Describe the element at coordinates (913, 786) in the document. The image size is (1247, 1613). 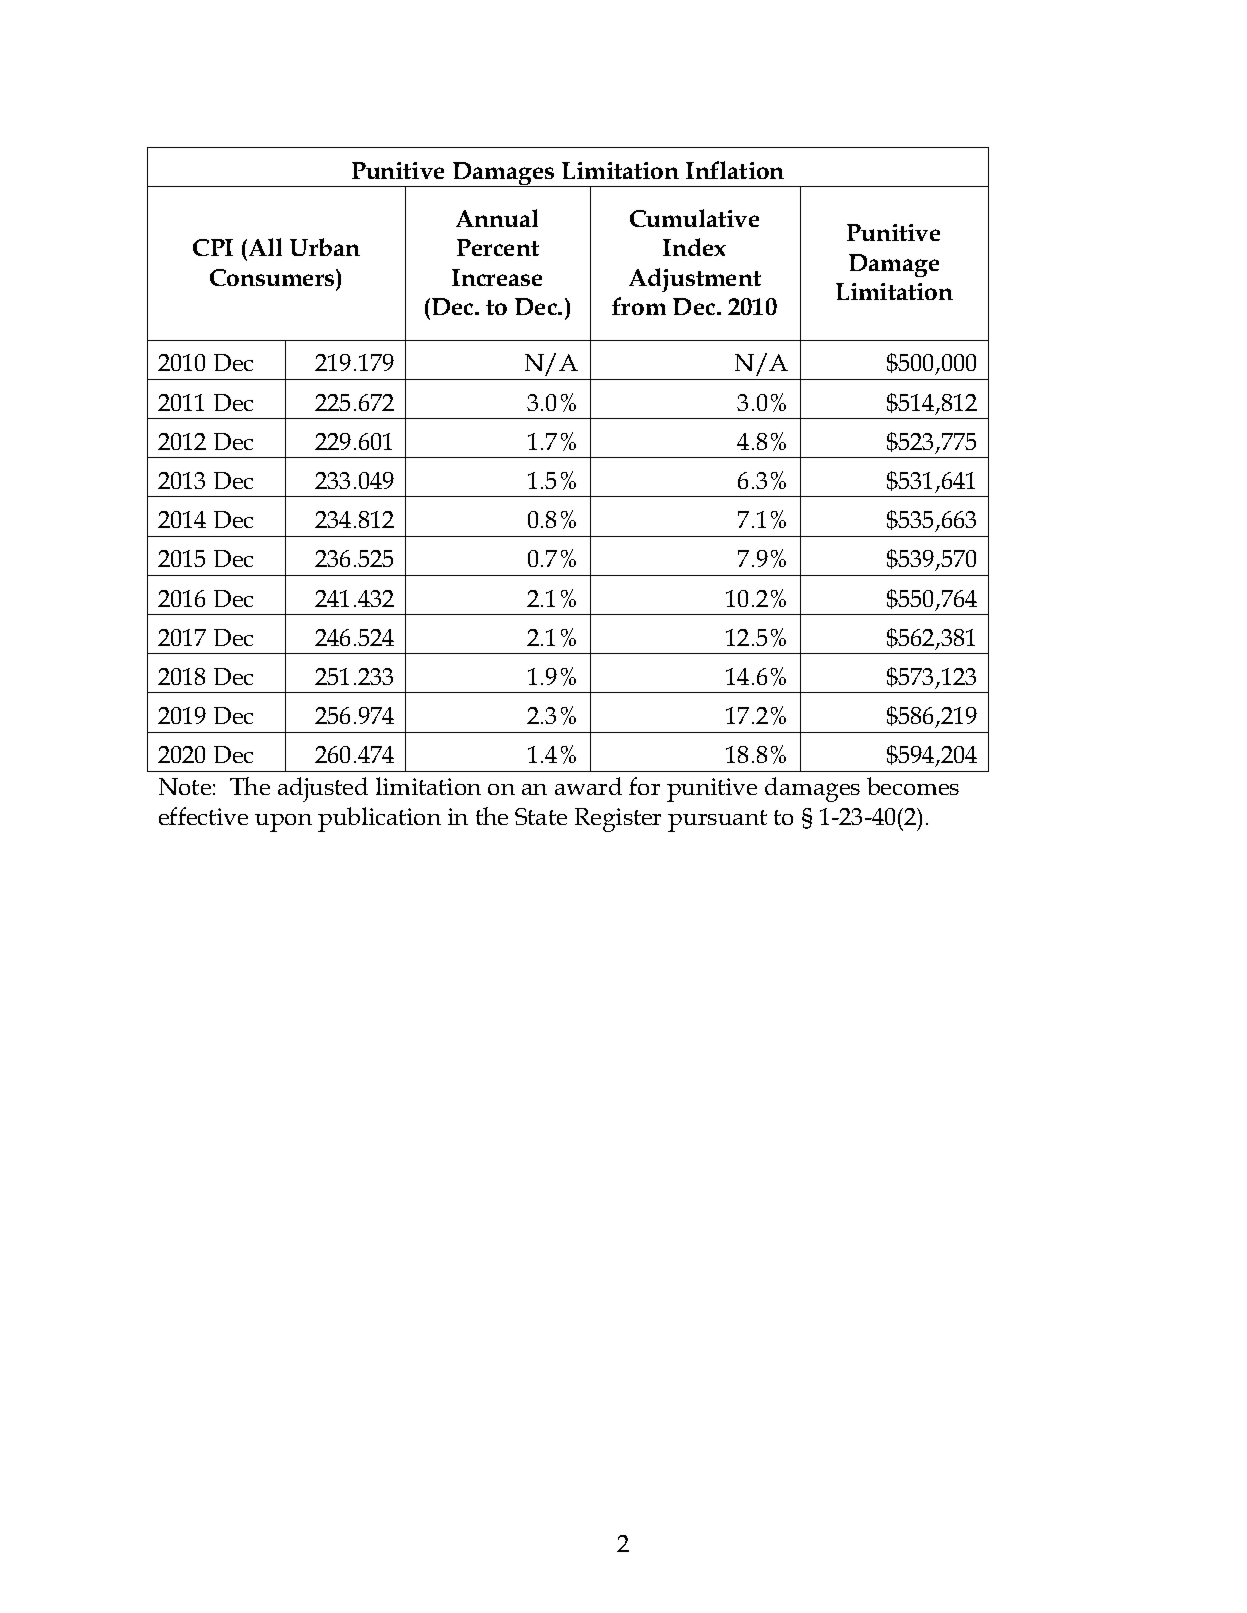
I see `becomes` at that location.
